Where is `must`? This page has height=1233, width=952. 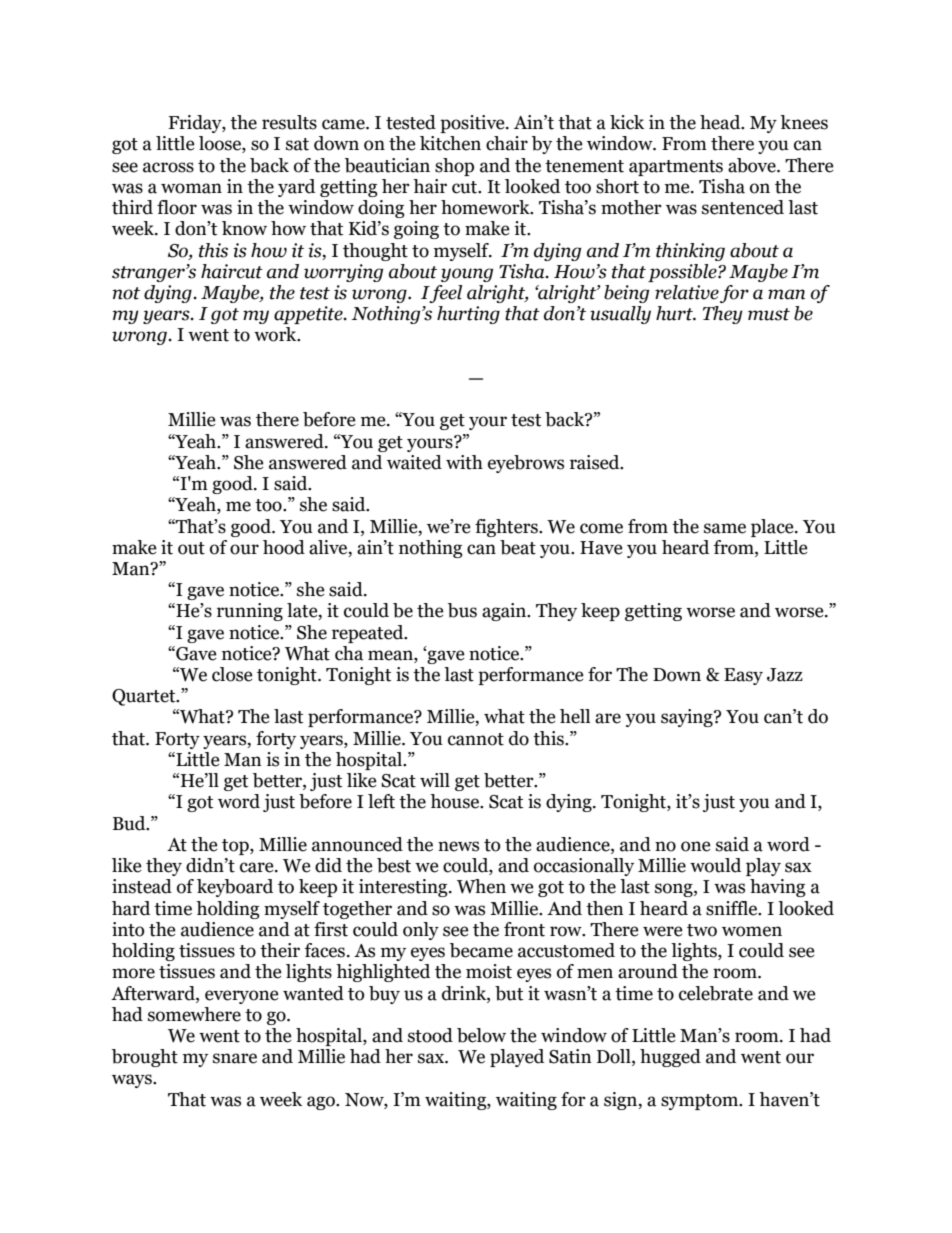
must is located at coordinates (769, 314).
